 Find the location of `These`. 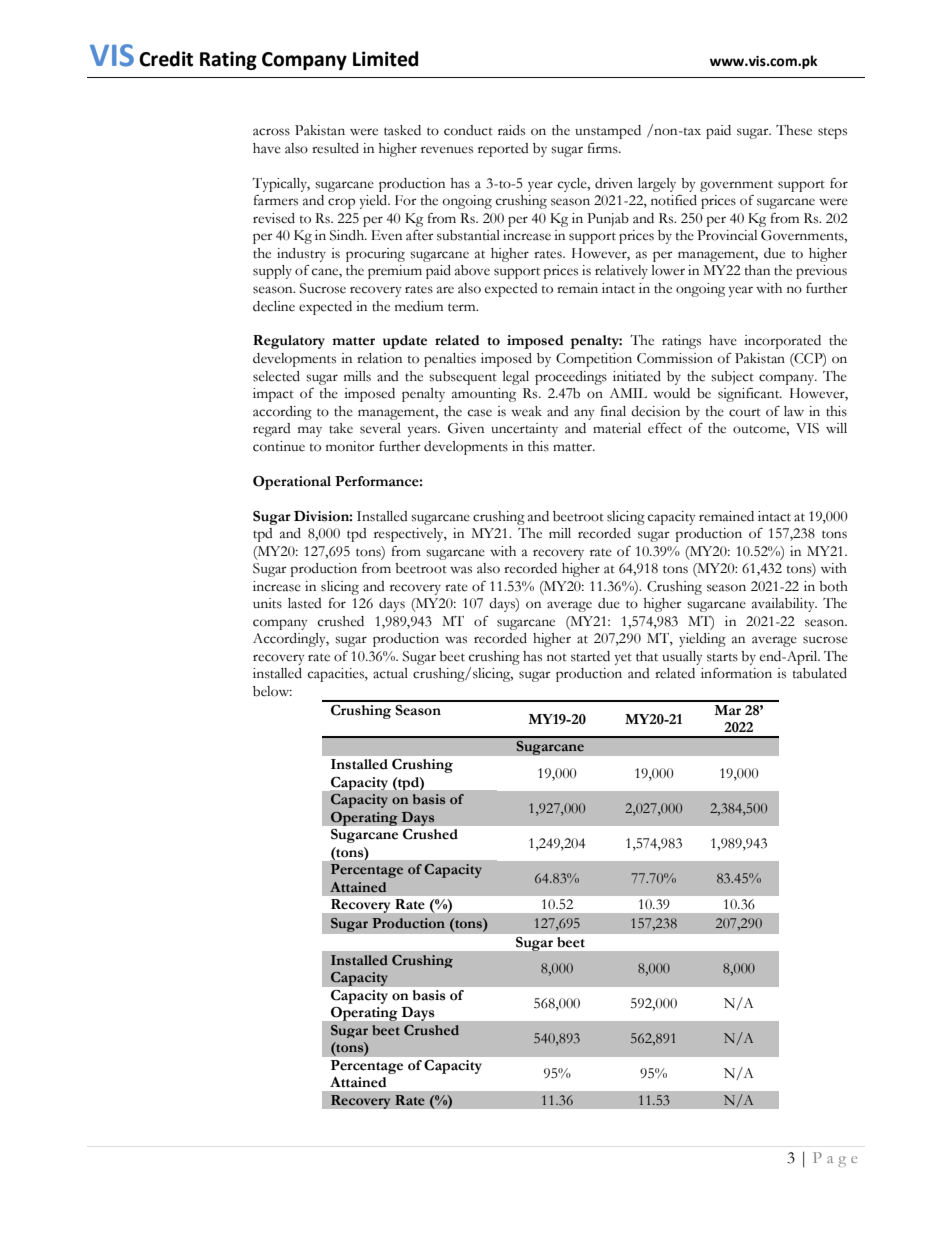

These is located at coordinates (794, 130).
